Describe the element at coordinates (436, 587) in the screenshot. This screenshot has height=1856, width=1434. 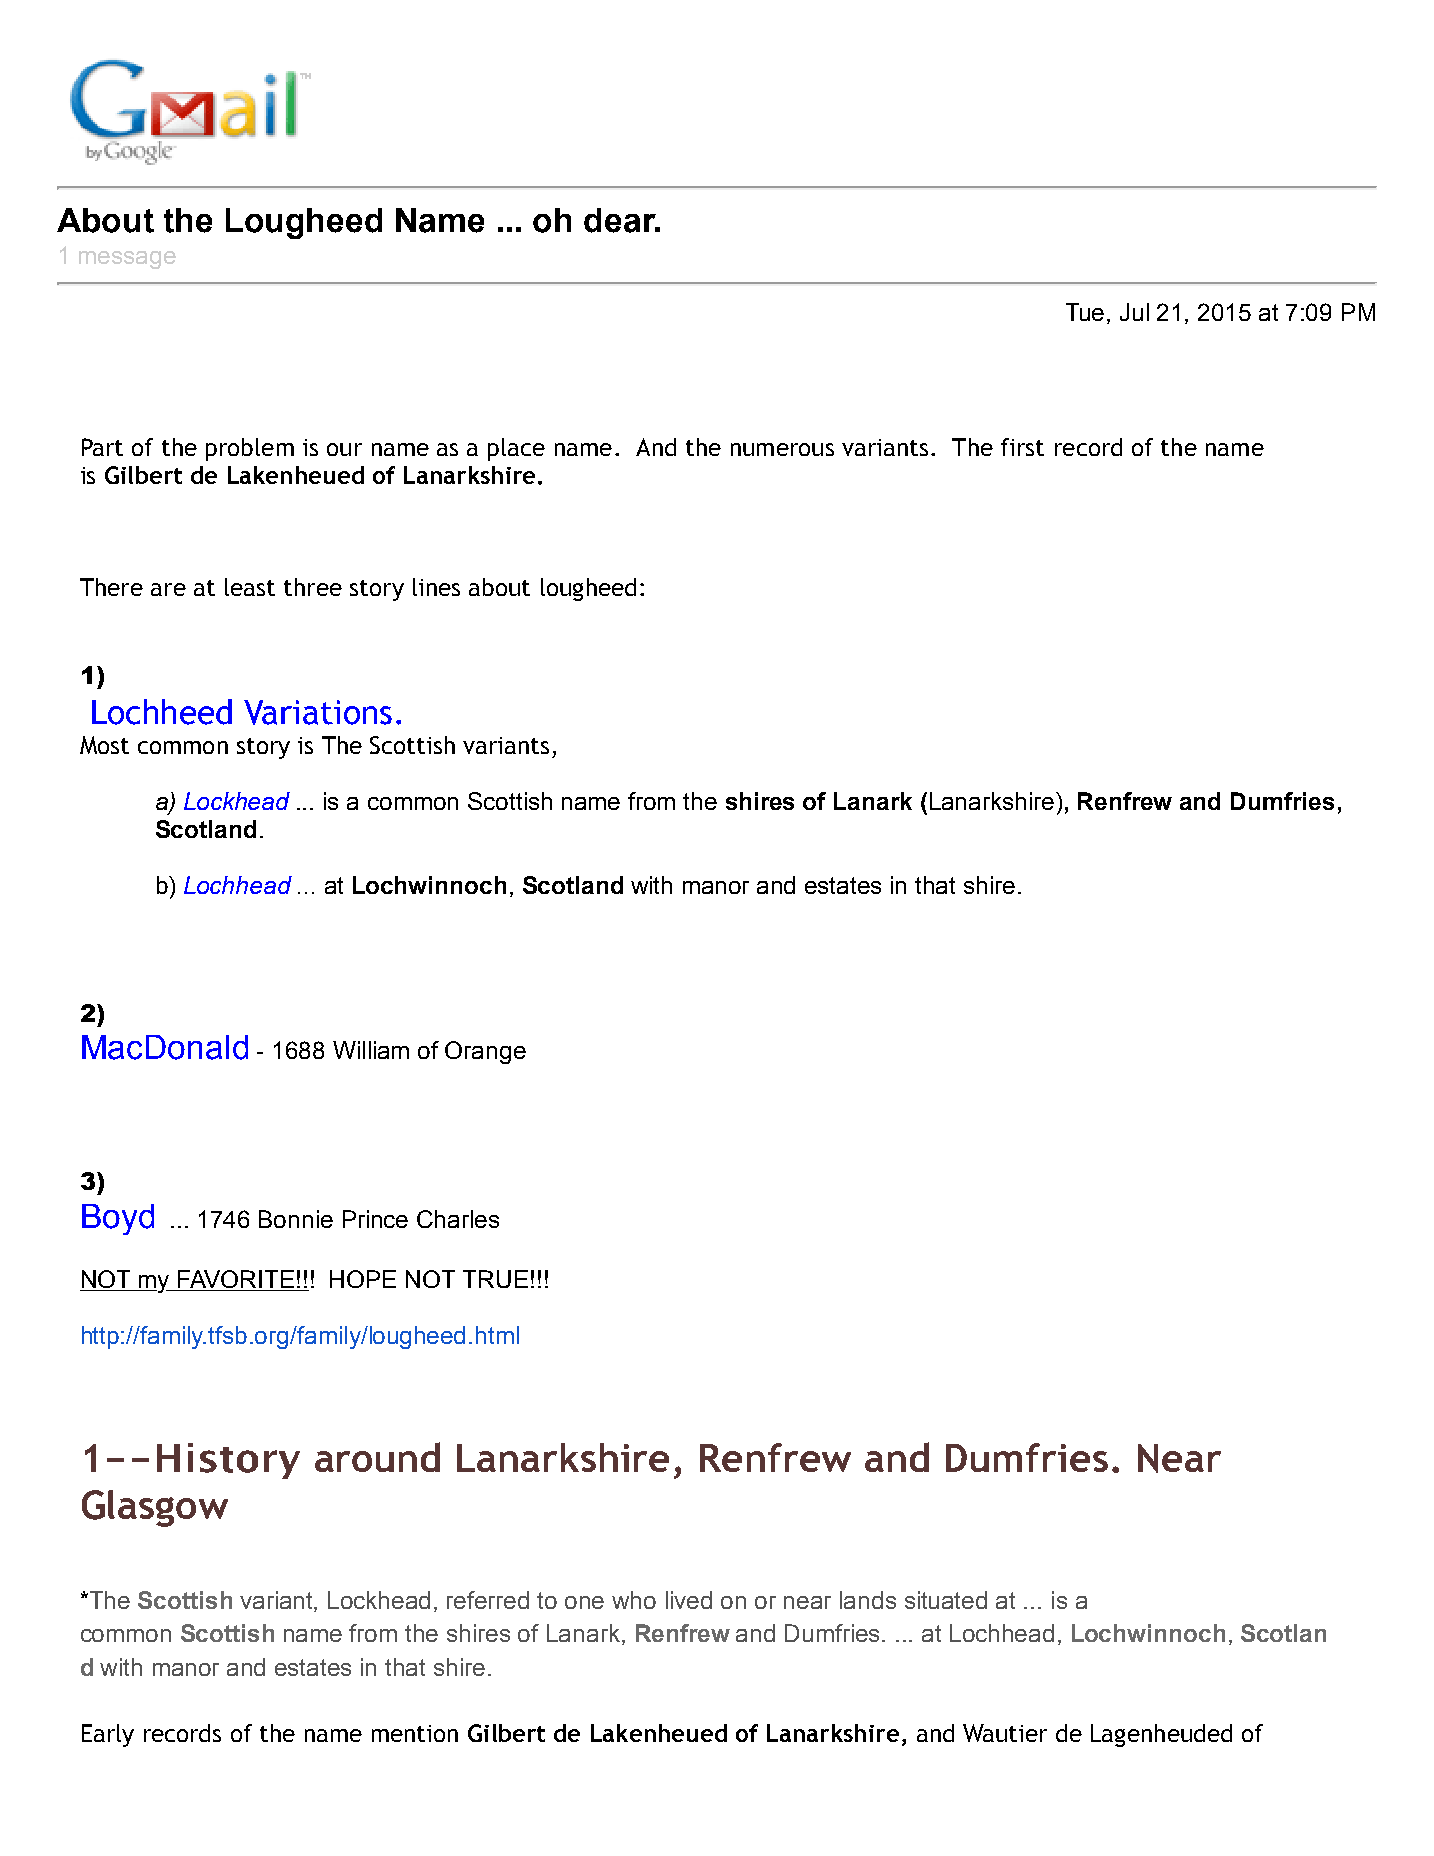
I see `lines` at that location.
